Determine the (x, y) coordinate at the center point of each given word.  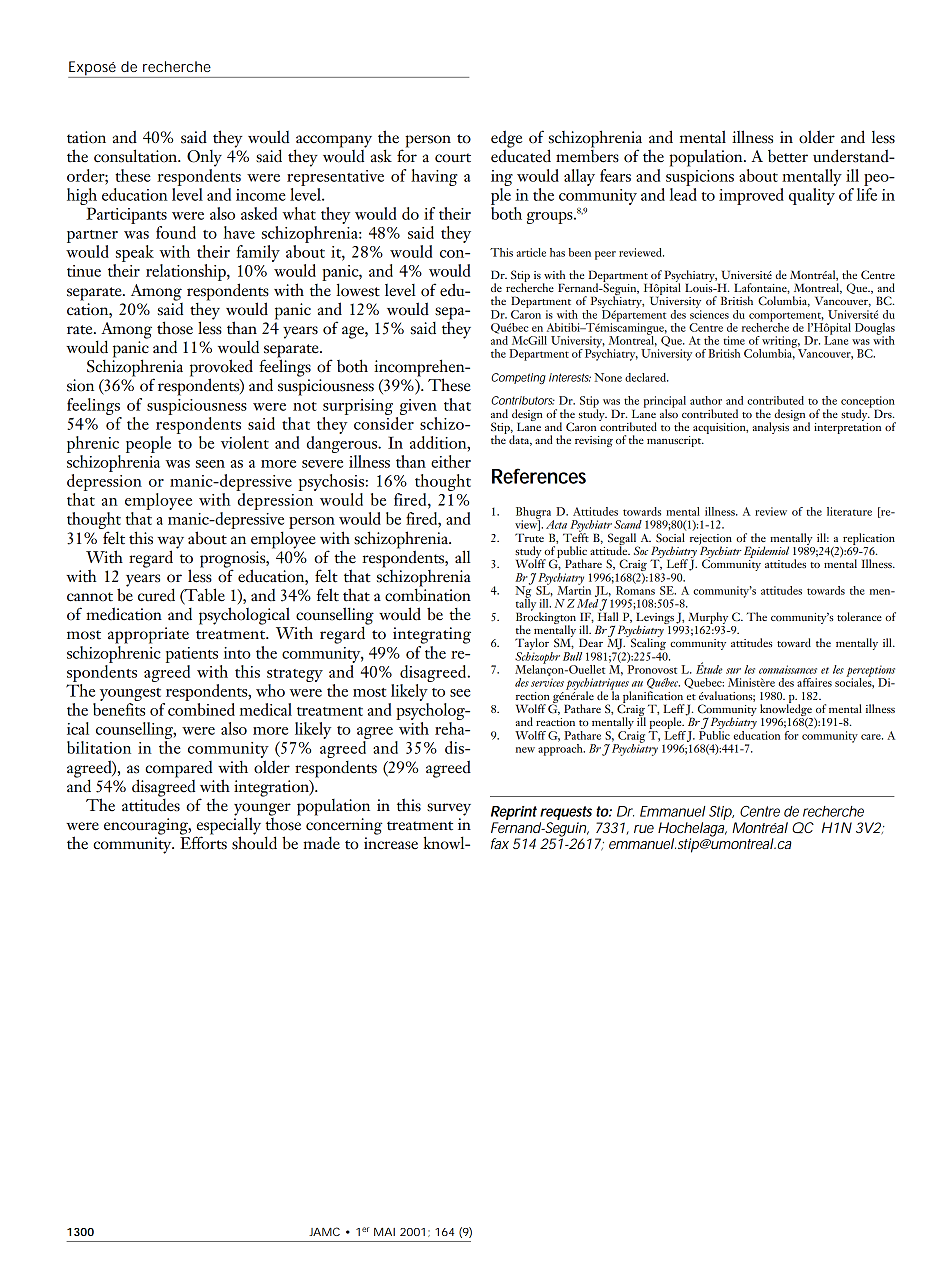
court (453, 158)
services (547, 682)
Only (204, 158)
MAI (384, 1232)
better (788, 156)
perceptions (870, 672)
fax (500, 843)
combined (201, 709)
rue (644, 829)
